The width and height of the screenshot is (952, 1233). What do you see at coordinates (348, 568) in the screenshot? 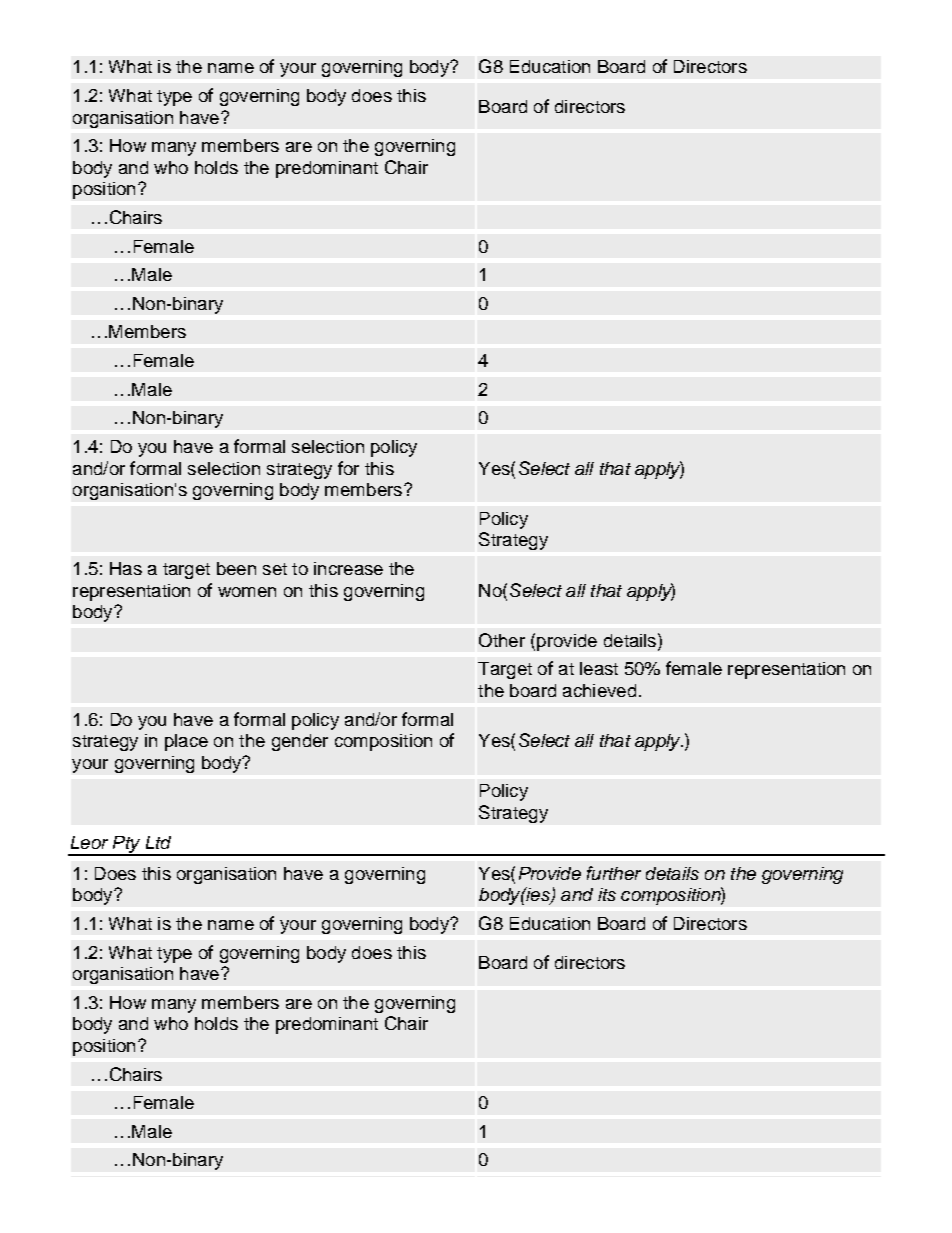
I see `increase` at bounding box center [348, 568].
